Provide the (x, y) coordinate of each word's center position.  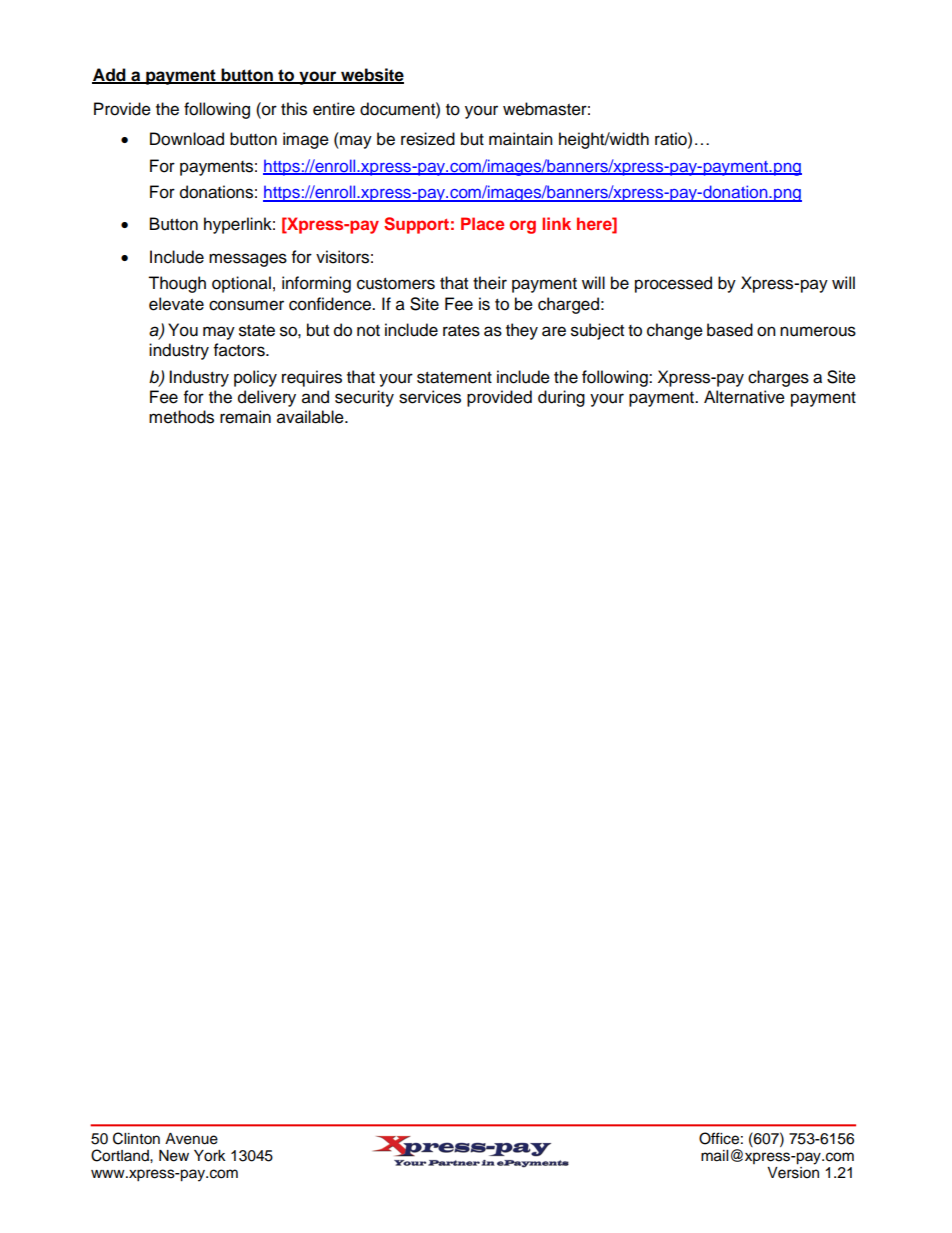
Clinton (136, 1138)
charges (778, 378)
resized (428, 139)
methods (181, 417)
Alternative (744, 397)
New (174, 1156)
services (430, 397)
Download (187, 139)
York (210, 1156)
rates (461, 331)
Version (793, 1173)
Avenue (191, 1139)
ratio (672, 139)
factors (240, 350)
